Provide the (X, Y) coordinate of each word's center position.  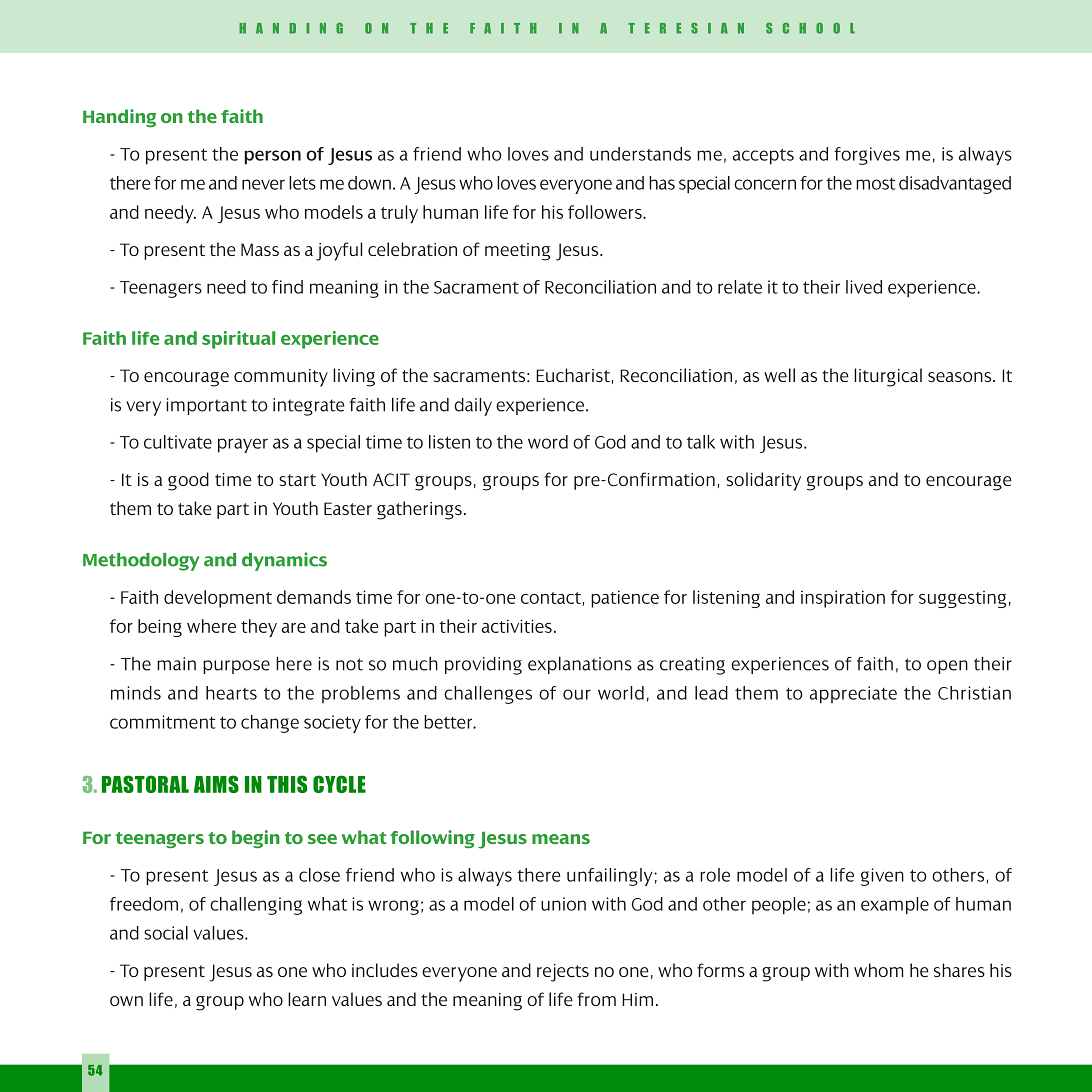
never (263, 184)
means (561, 839)
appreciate (853, 695)
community (281, 378)
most (876, 184)
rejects (563, 973)
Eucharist (573, 375)
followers (606, 212)
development (218, 599)
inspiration (843, 599)
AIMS (216, 784)
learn (307, 999)
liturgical (888, 377)
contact (551, 598)
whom (878, 970)
